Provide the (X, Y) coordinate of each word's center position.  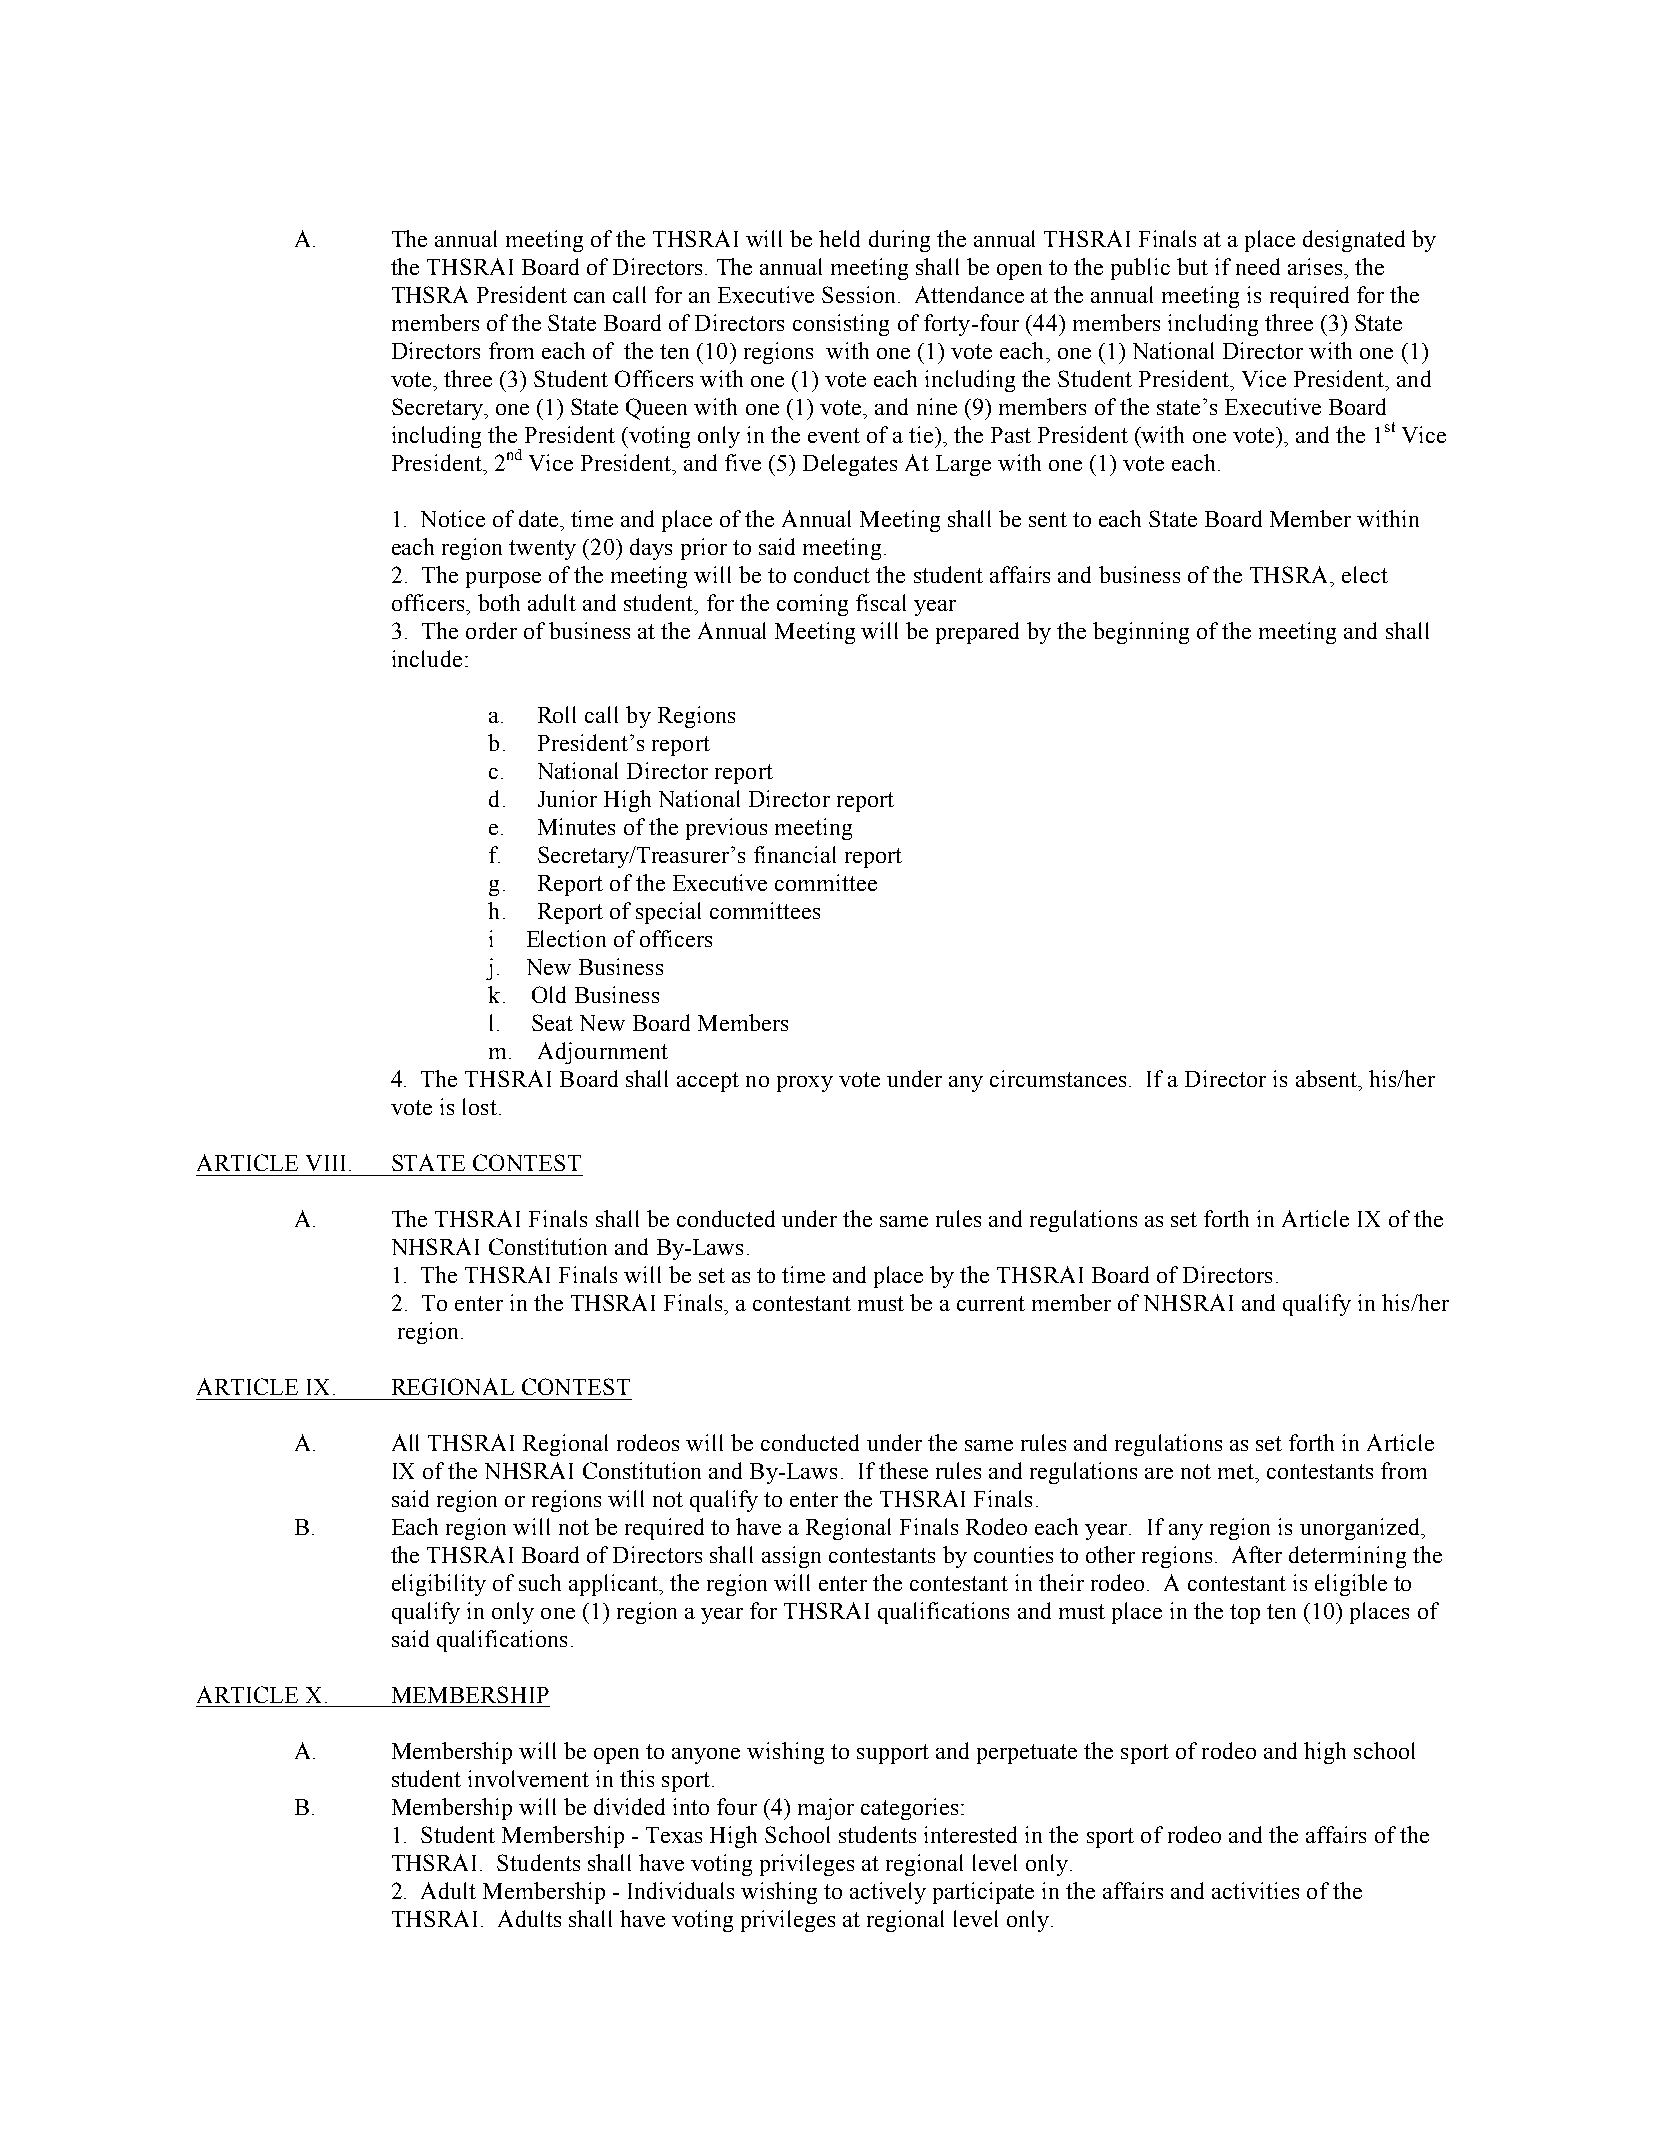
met (1237, 1471)
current (991, 1303)
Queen (656, 409)
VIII (325, 1163)
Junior (567, 798)
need (1258, 266)
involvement (528, 1778)
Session (858, 294)
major (826, 1809)
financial (795, 854)
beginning (1141, 633)
